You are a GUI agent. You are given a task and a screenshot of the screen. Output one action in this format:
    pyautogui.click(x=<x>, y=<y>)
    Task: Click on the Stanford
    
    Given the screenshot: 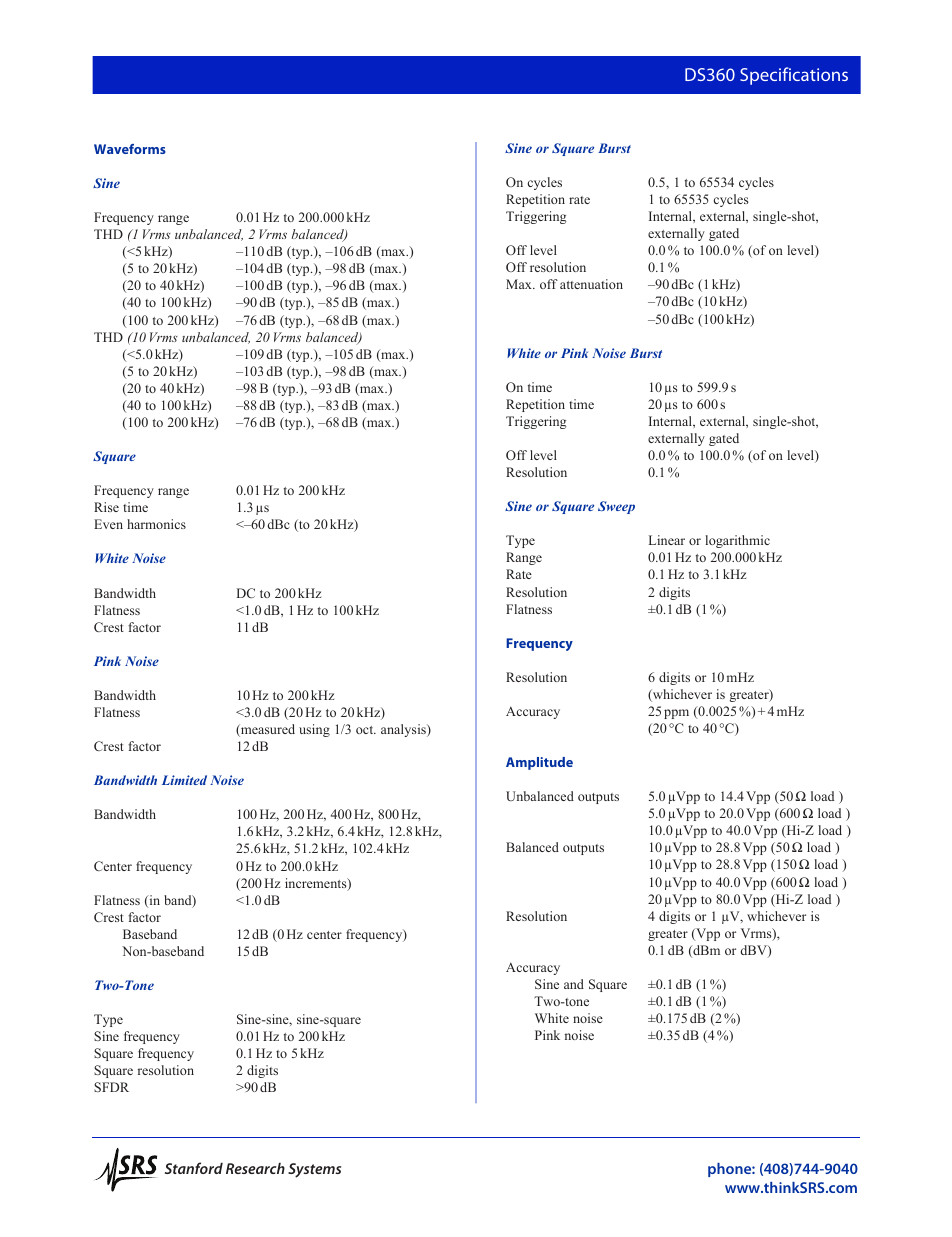 What is the action you would take?
    pyautogui.click(x=194, y=1168)
